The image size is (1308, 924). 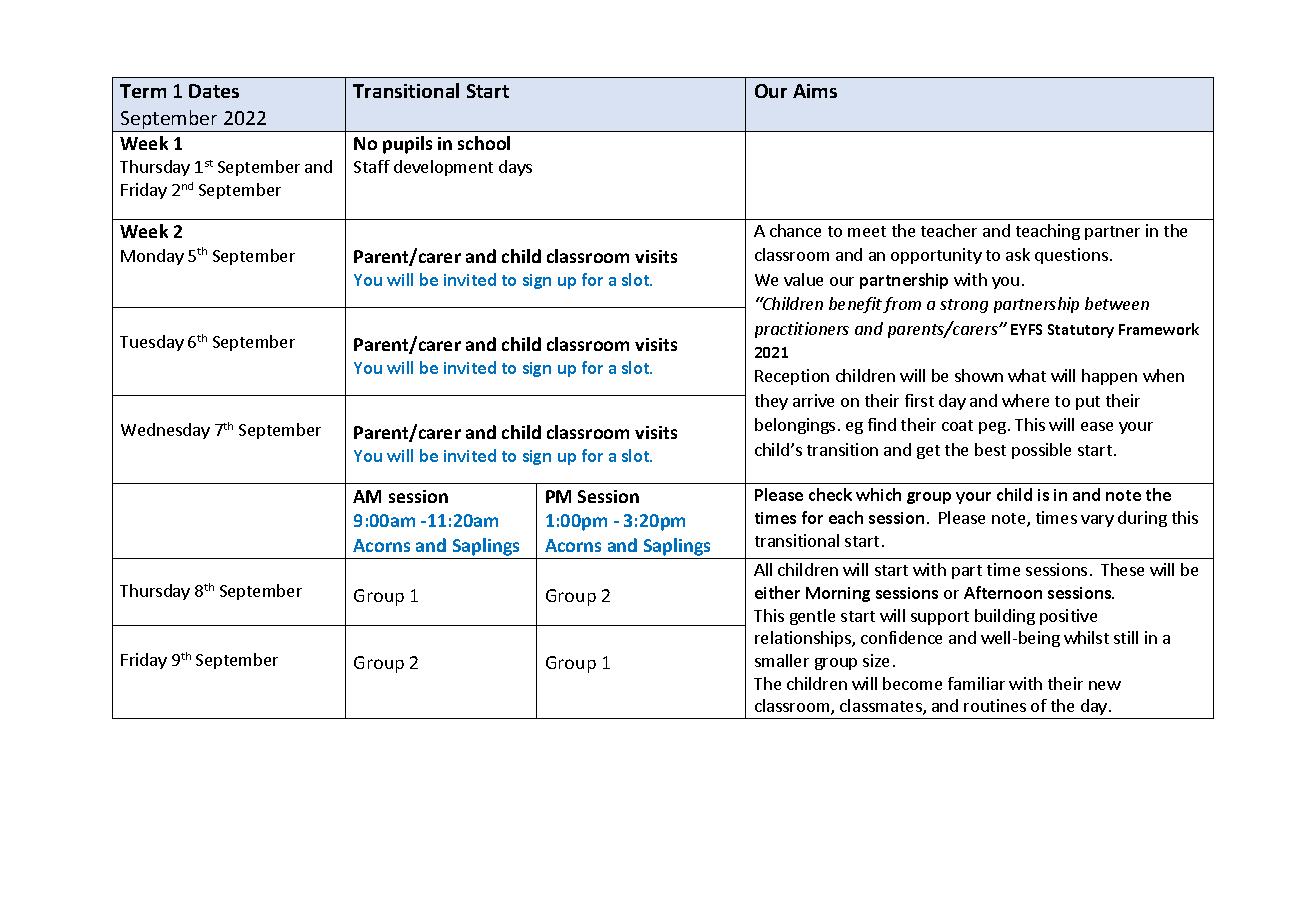 What do you see at coordinates (882, 707) in the image?
I see `classmates` at bounding box center [882, 707].
